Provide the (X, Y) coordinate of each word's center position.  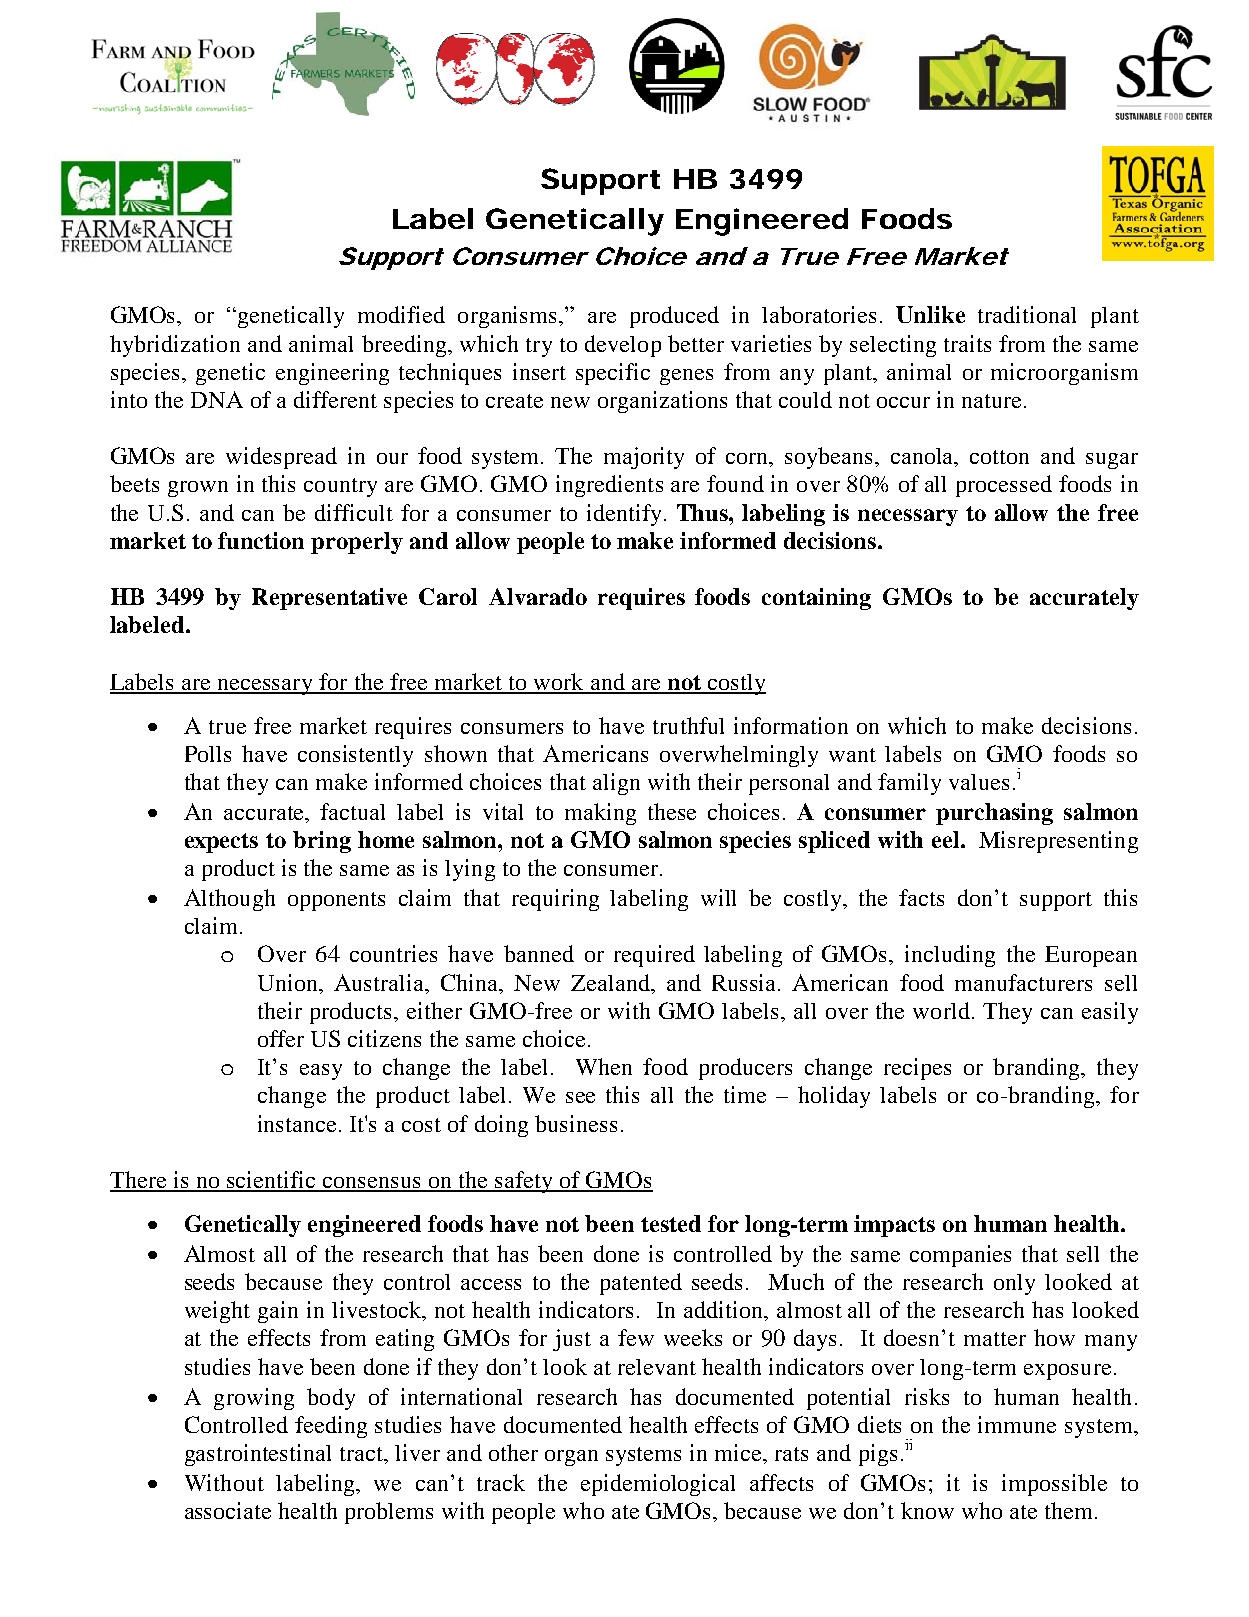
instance (297, 1123)
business (576, 1123)
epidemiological (658, 1485)
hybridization (175, 346)
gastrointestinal (258, 1455)
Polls (208, 754)
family (909, 784)
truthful (688, 725)
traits (967, 343)
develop (623, 346)
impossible (1054, 1485)
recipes (917, 1069)
